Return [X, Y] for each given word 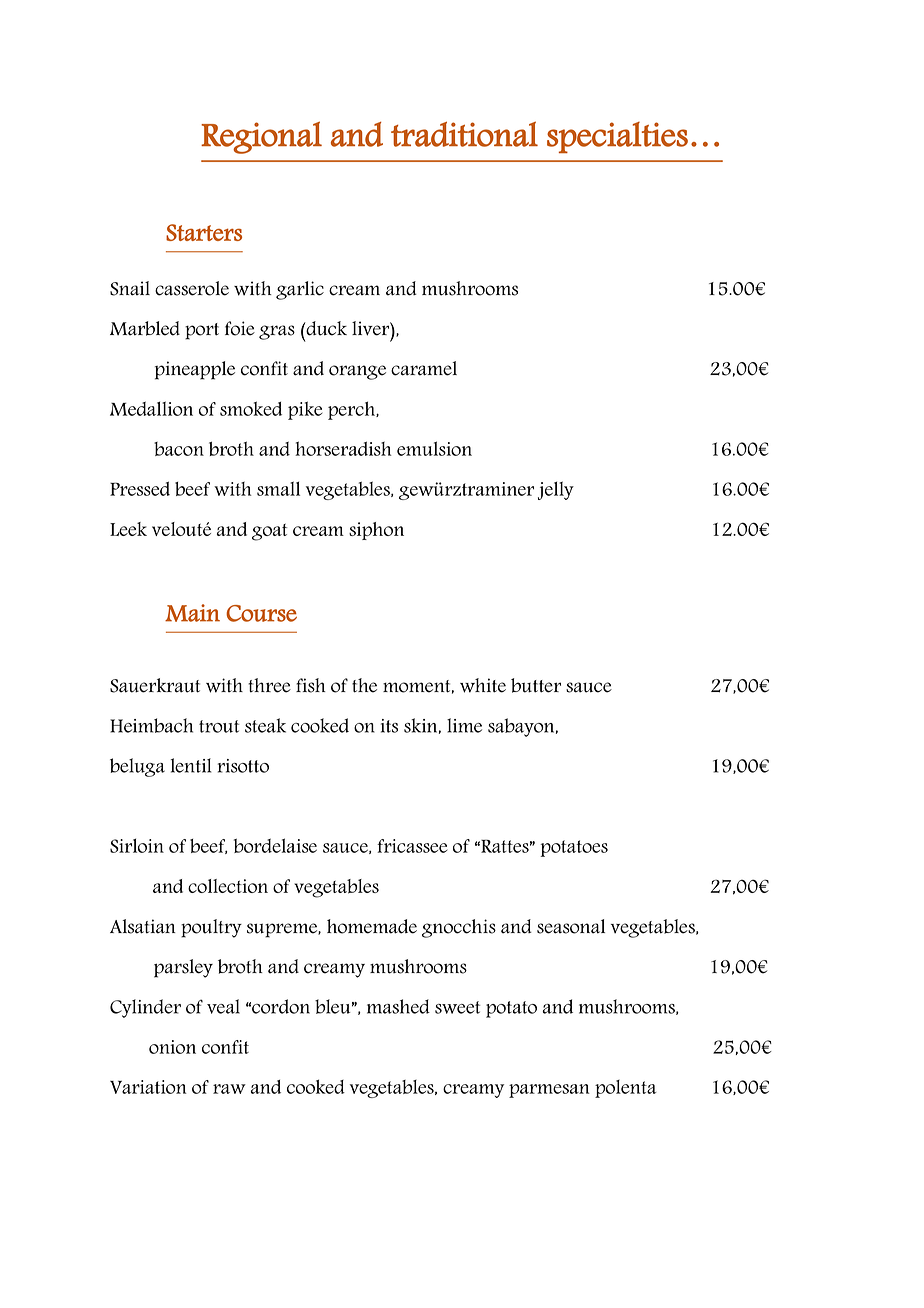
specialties [617, 137]
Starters [204, 232]
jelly [556, 490]
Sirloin [137, 845]
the [364, 685]
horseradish [343, 448]
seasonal [571, 926]
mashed [398, 1006]
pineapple [195, 370]
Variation [148, 1087]
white [483, 685]
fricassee [412, 846]
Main [192, 613]
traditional [464, 134]
